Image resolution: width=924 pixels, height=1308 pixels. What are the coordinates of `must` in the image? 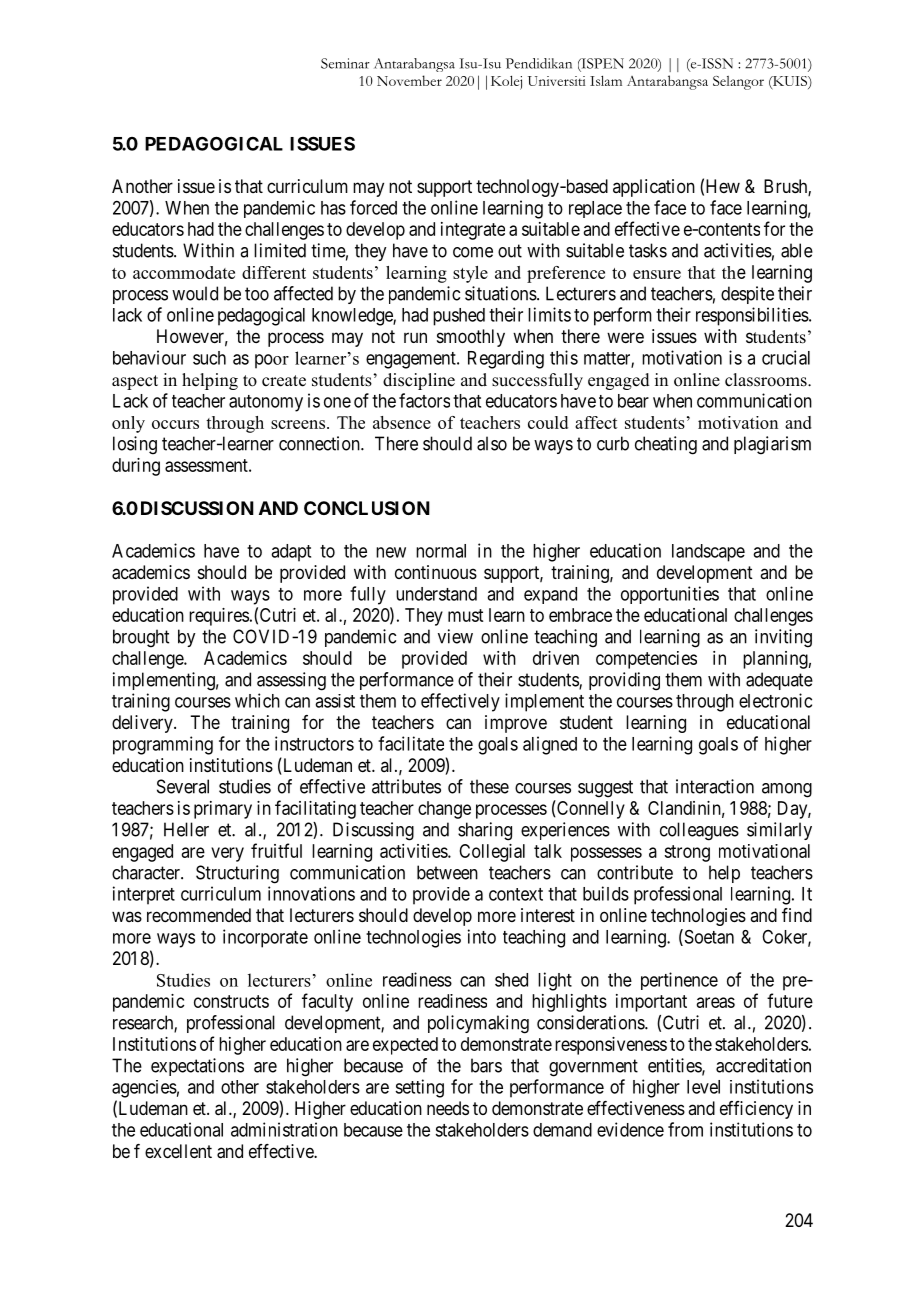 It's located at (465, 615).
